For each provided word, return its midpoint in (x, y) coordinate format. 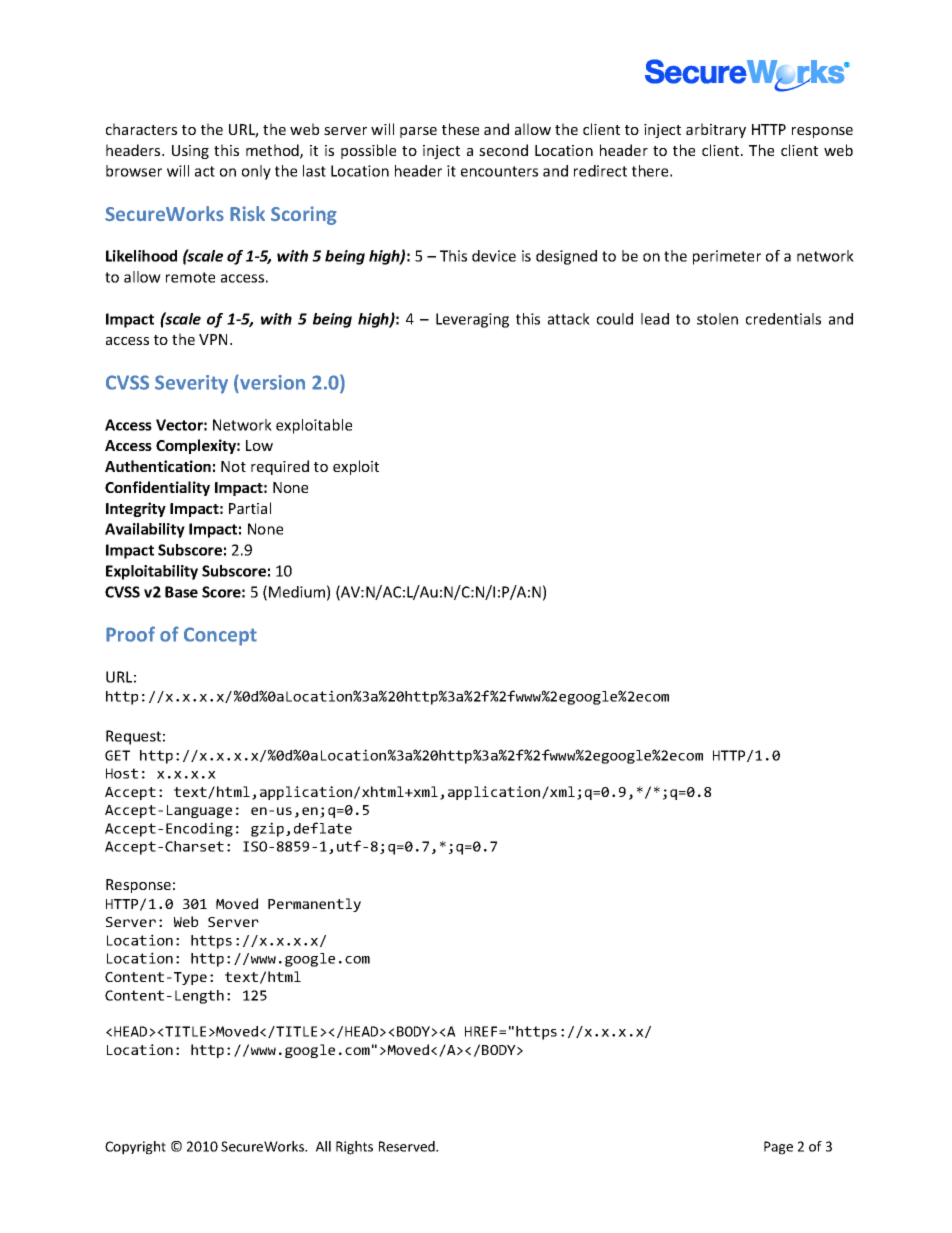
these (460, 129)
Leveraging (472, 320)
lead (655, 319)
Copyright (135, 1148)
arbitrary (716, 130)
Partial (250, 508)
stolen (717, 319)
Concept (220, 636)
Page (778, 1148)
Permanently (314, 905)
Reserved (408, 1146)
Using (190, 152)
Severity (191, 384)
